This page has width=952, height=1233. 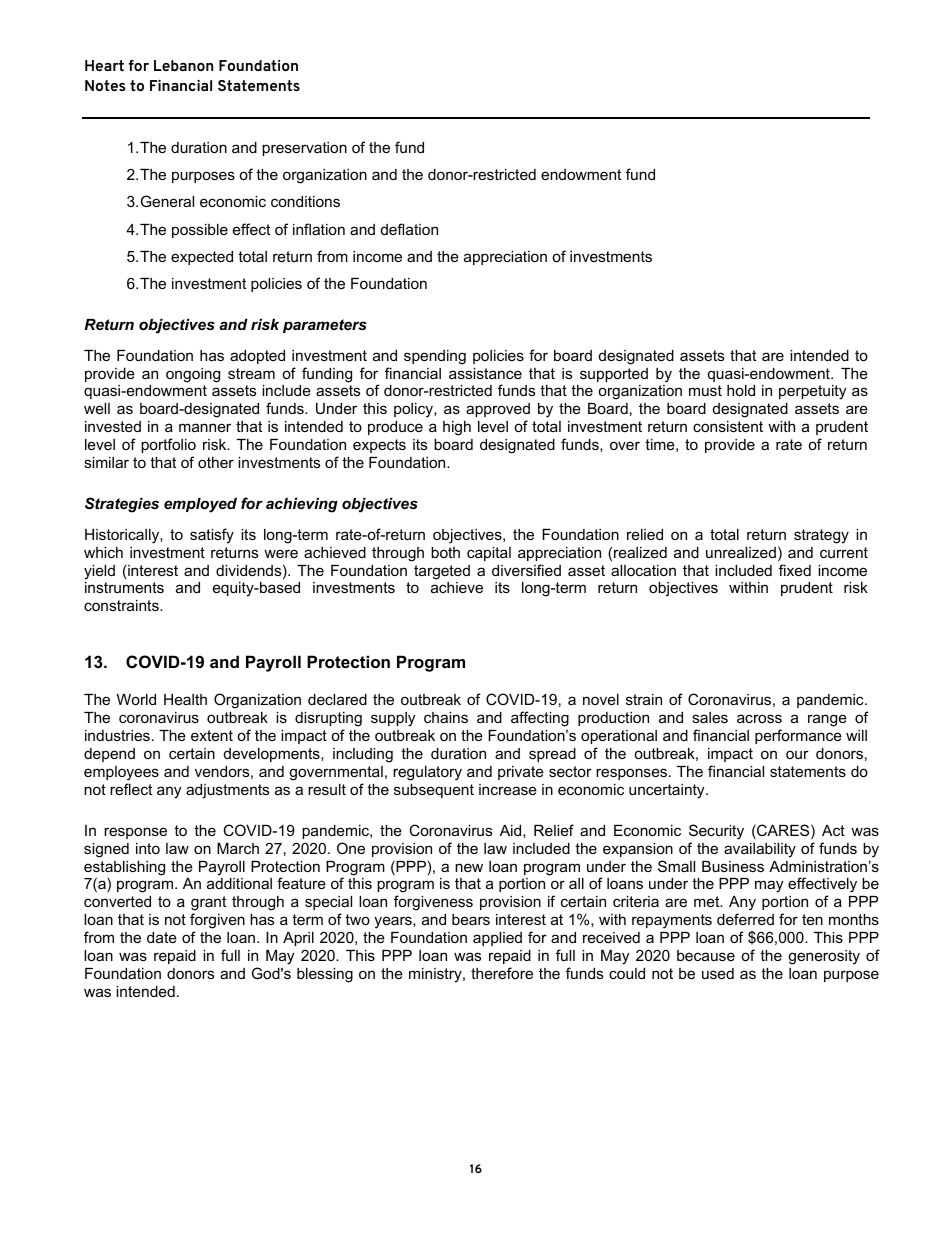 What do you see at coordinates (489, 554) in the page?
I see `capital` at bounding box center [489, 554].
